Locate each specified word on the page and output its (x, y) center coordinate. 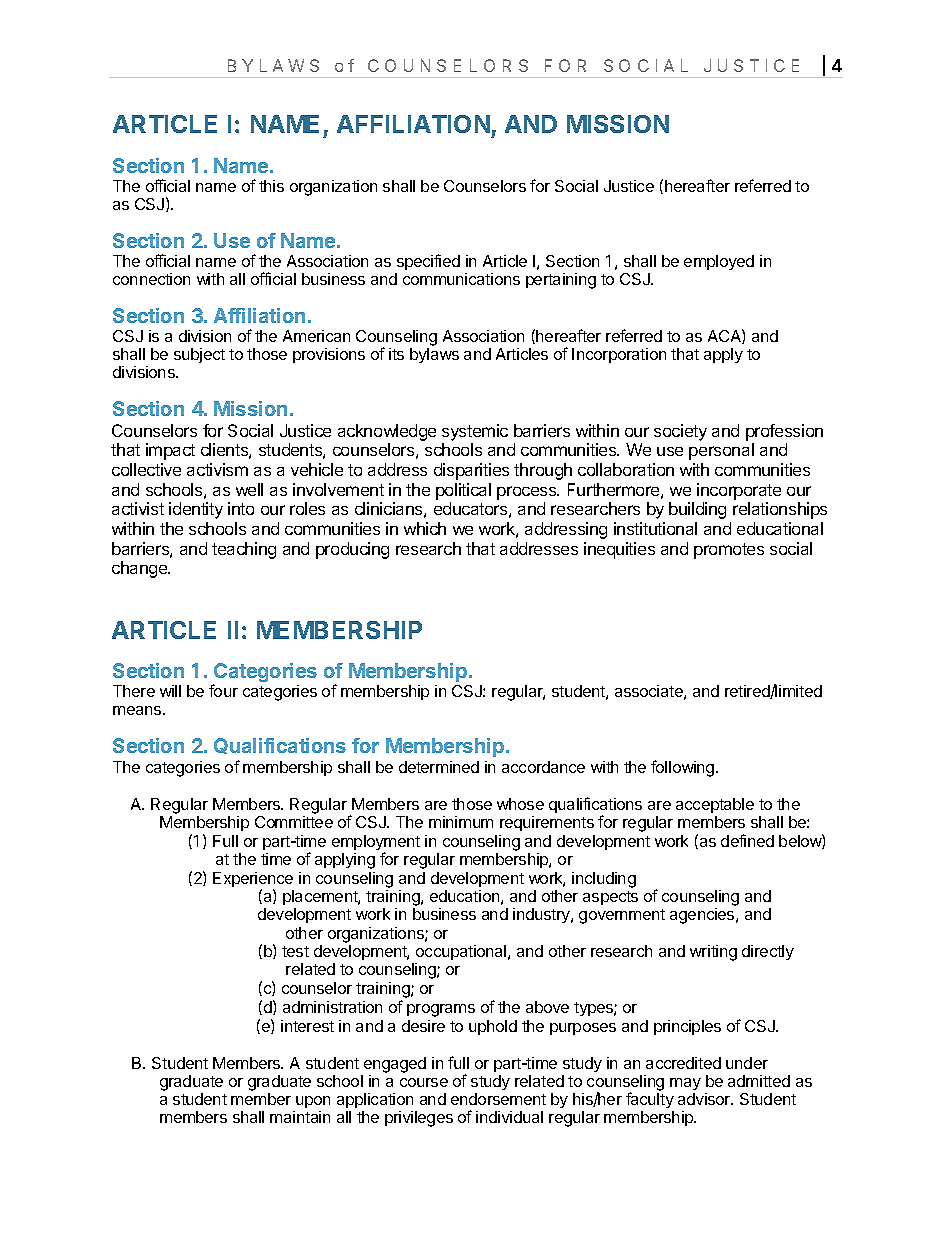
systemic (475, 432)
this (271, 186)
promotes (729, 551)
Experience (253, 881)
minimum (461, 822)
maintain (300, 1117)
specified (428, 262)
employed (719, 262)
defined (747, 840)
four (223, 690)
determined (439, 767)
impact (170, 451)
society (680, 432)
